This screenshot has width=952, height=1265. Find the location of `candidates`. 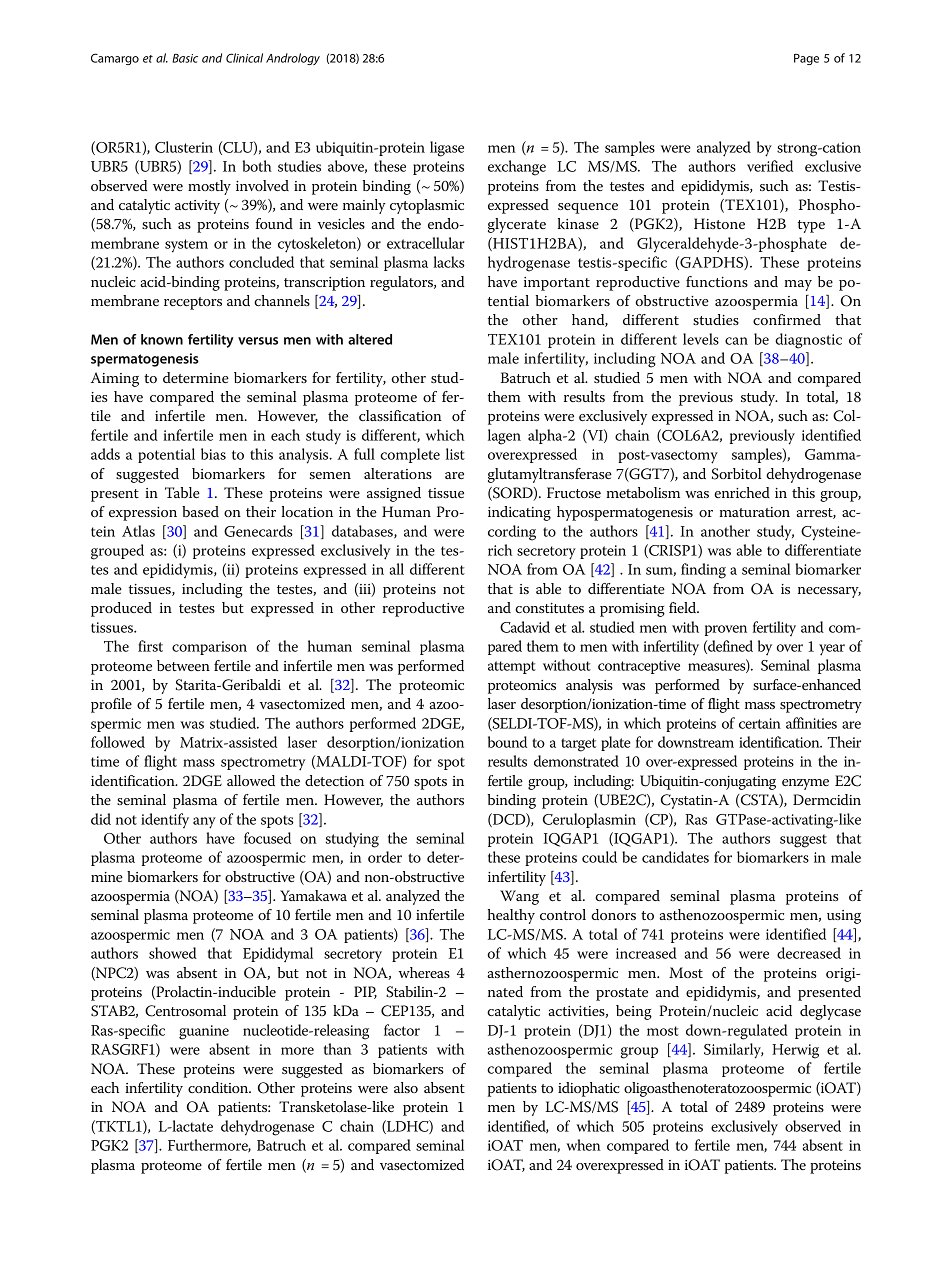

candidates is located at coordinates (675, 857).
